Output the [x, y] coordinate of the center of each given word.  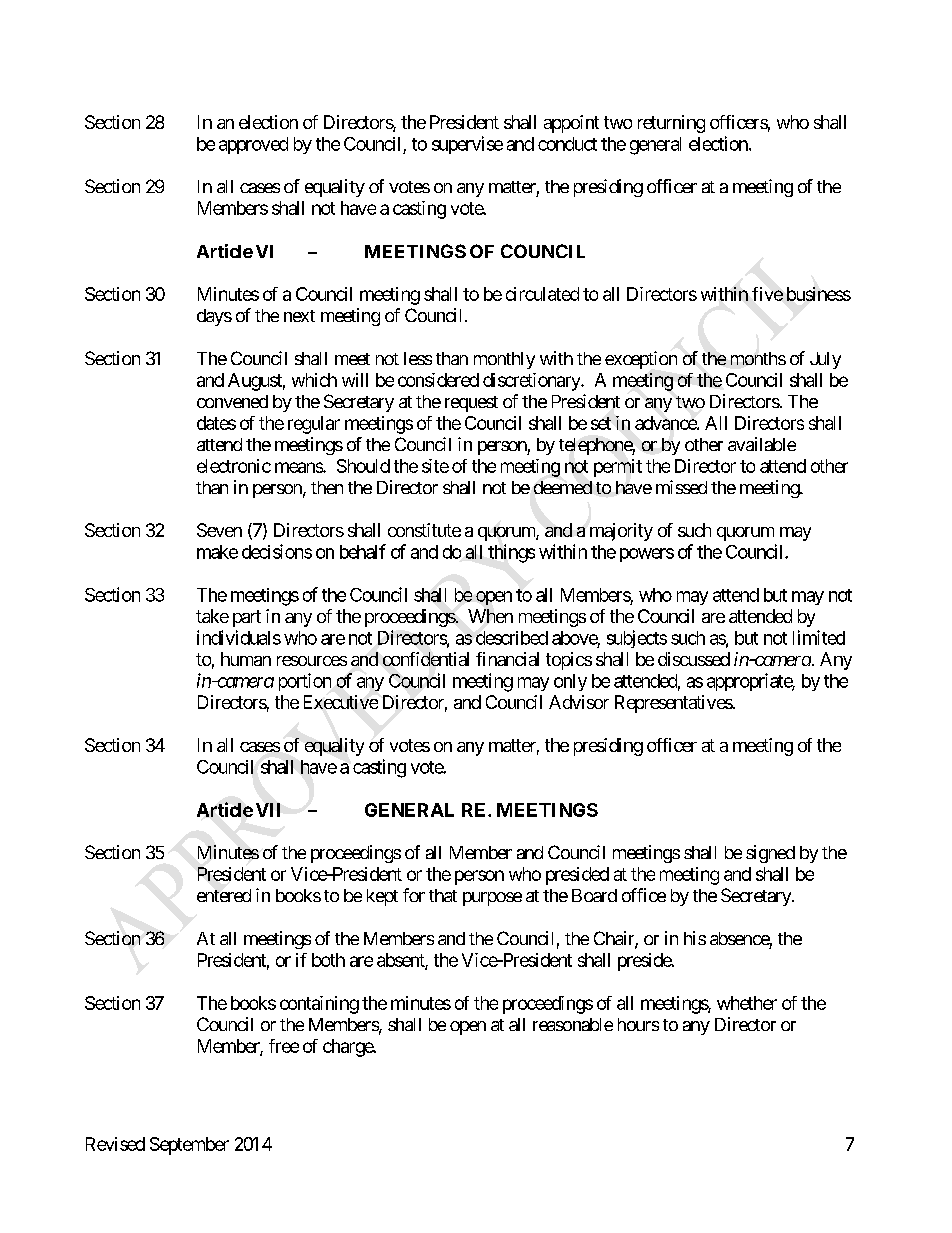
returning [671, 124]
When [490, 616]
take [212, 616]
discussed [694, 659]
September [189, 1146]
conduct [567, 144]
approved [253, 145]
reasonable [573, 1024]
